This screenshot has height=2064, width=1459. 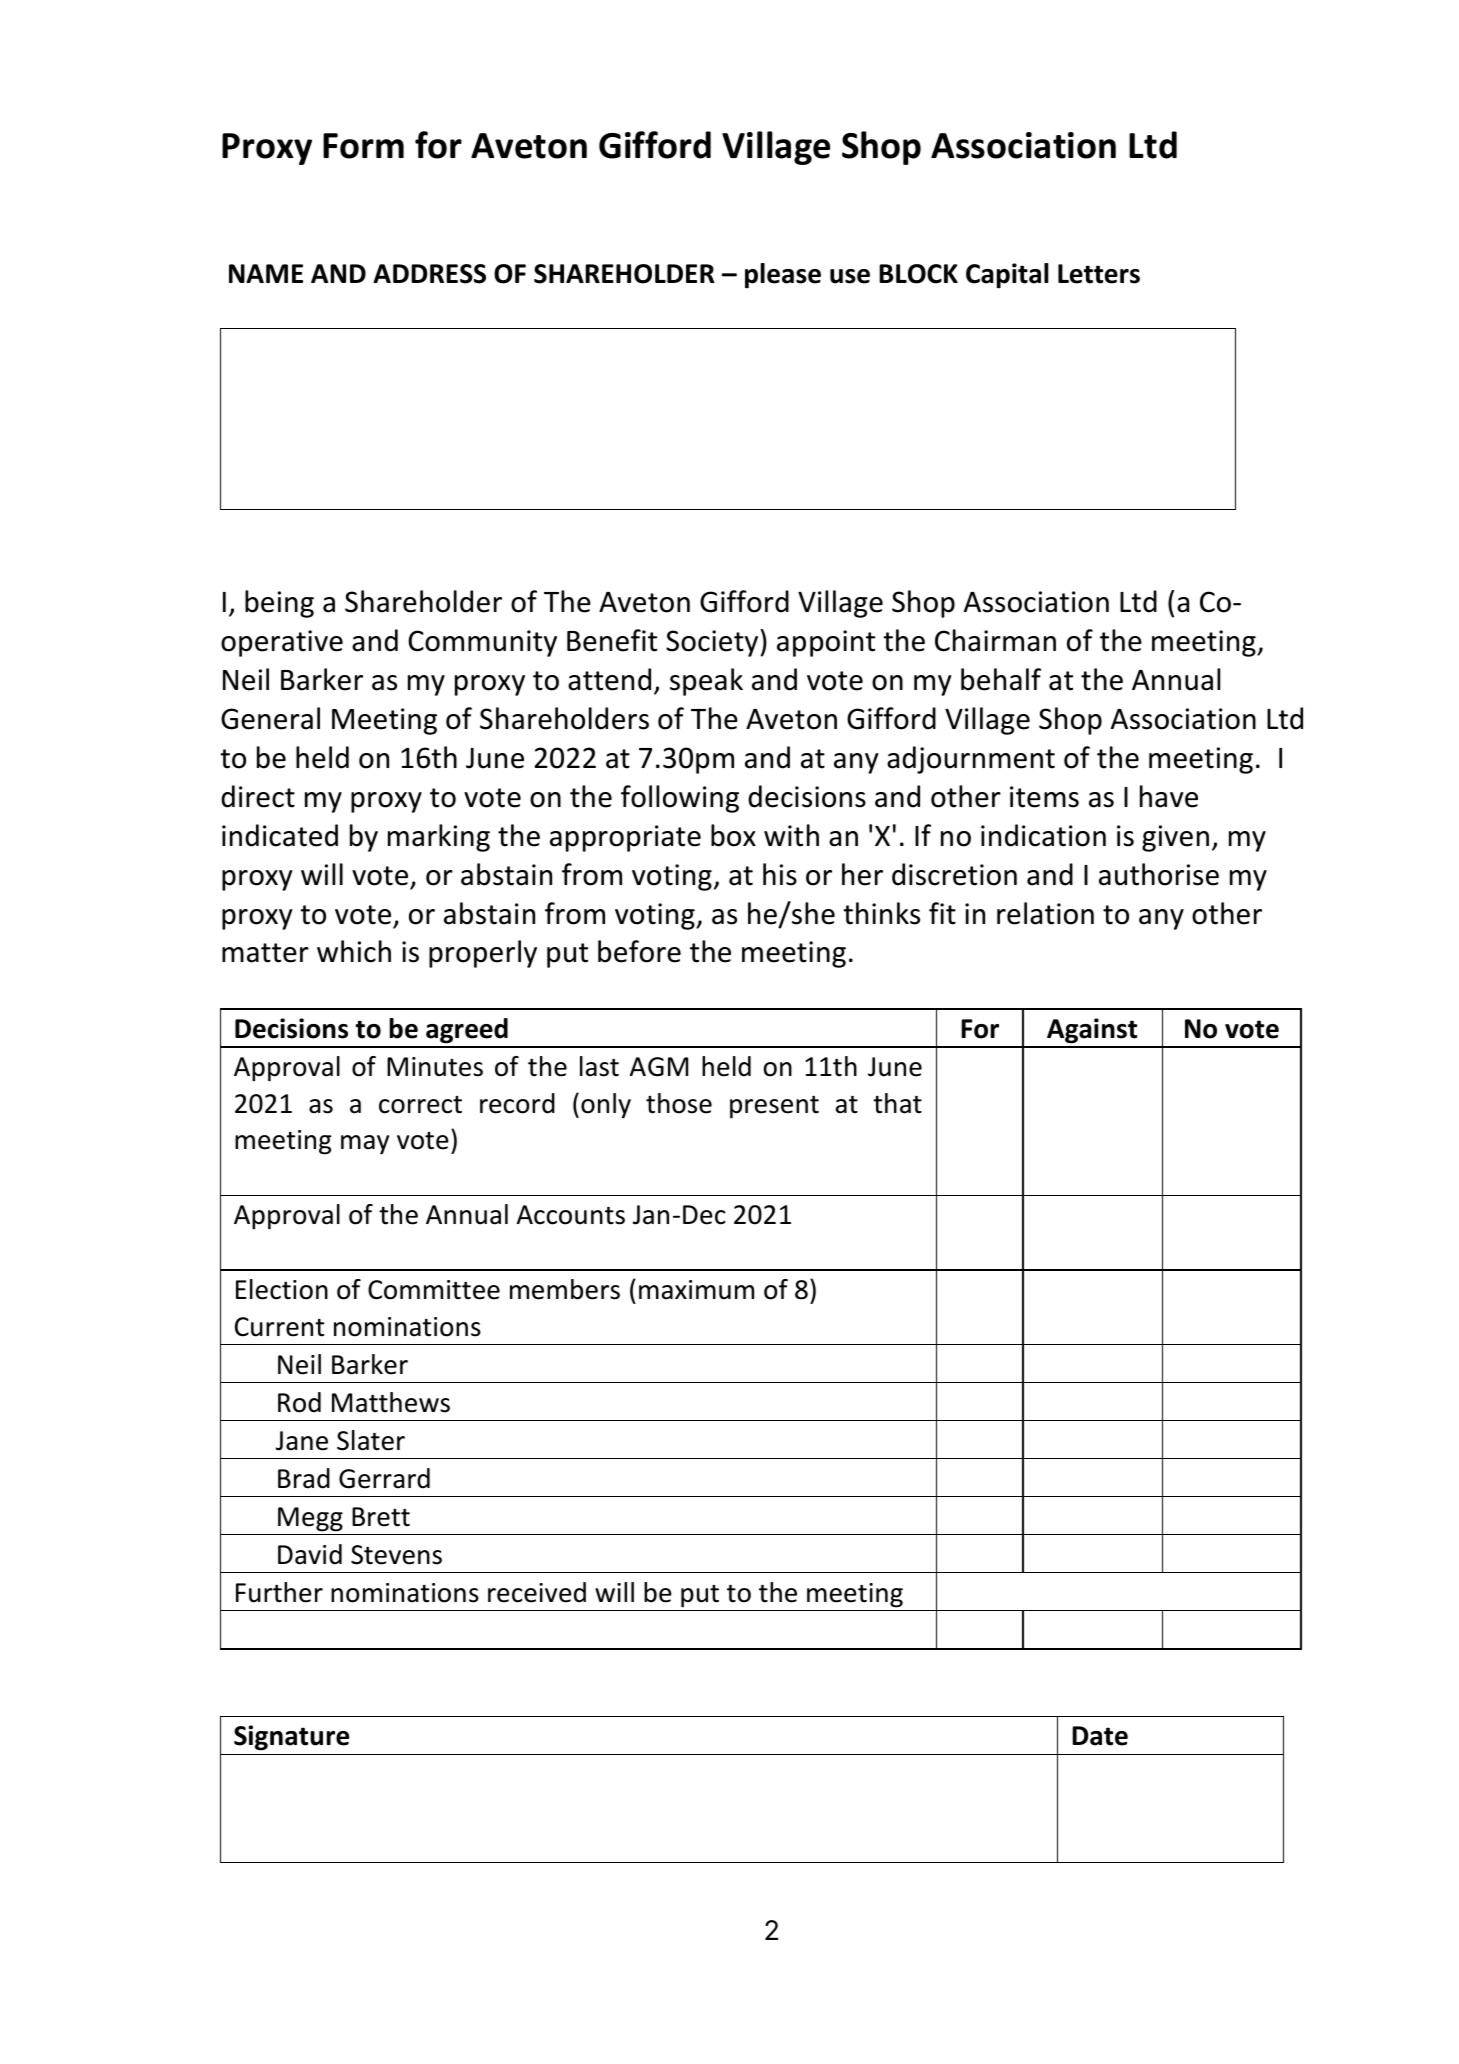 What do you see at coordinates (1099, 274) in the screenshot?
I see `Letters` at bounding box center [1099, 274].
